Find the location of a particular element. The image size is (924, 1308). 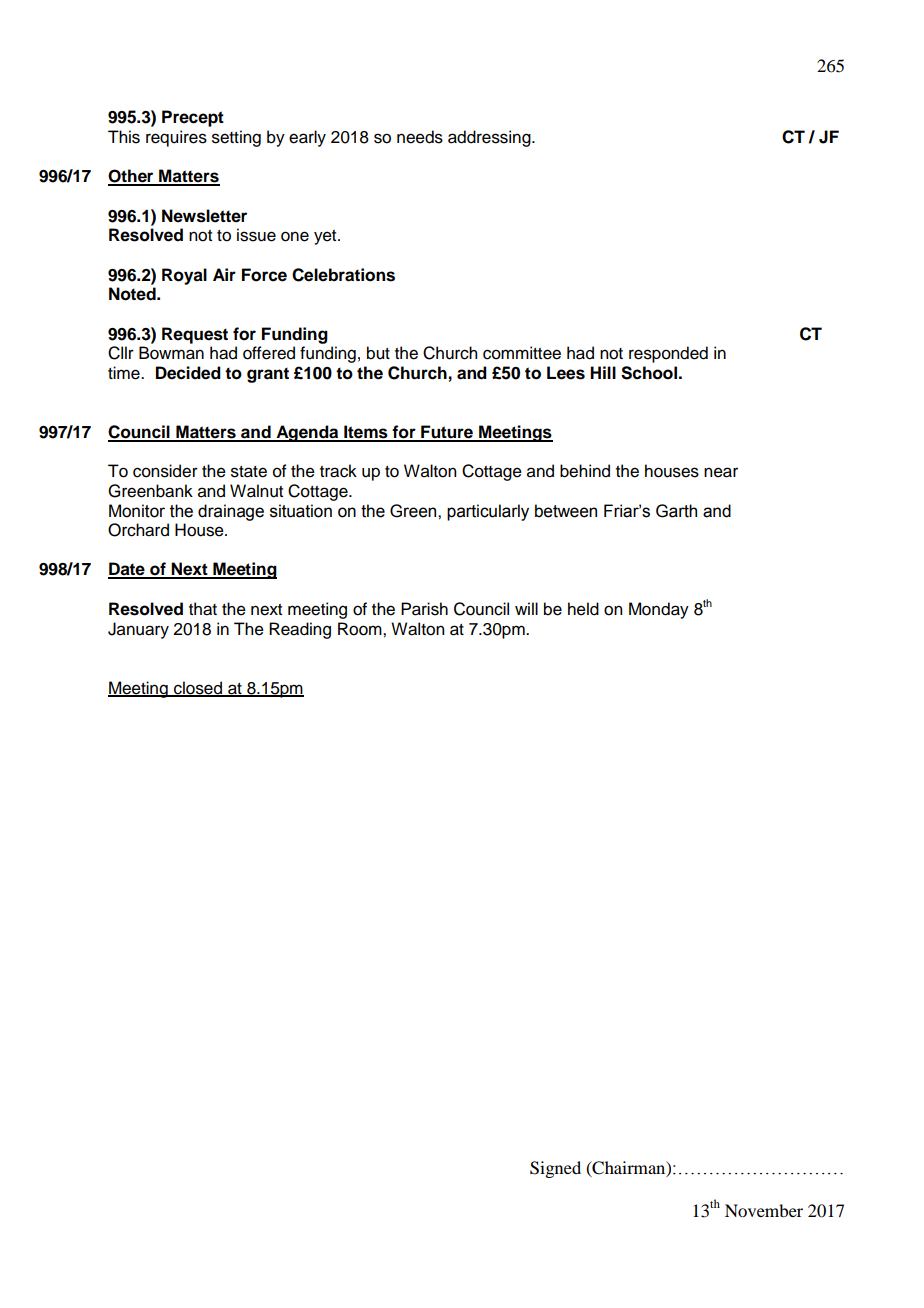

Room is located at coordinates (361, 629).
